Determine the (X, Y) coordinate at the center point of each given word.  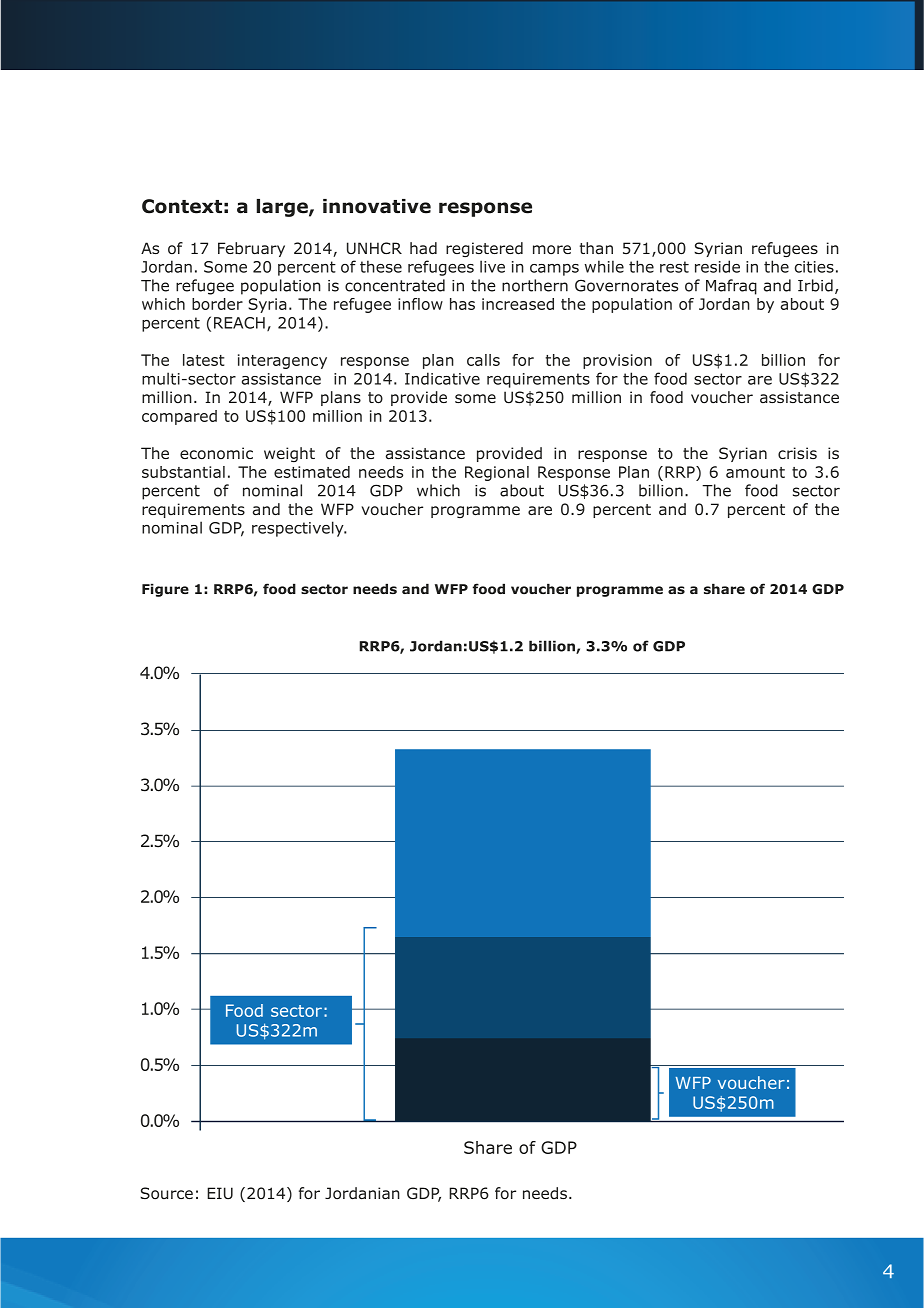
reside (717, 266)
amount (755, 472)
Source (166, 1193)
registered (484, 249)
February (251, 249)
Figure (165, 590)
